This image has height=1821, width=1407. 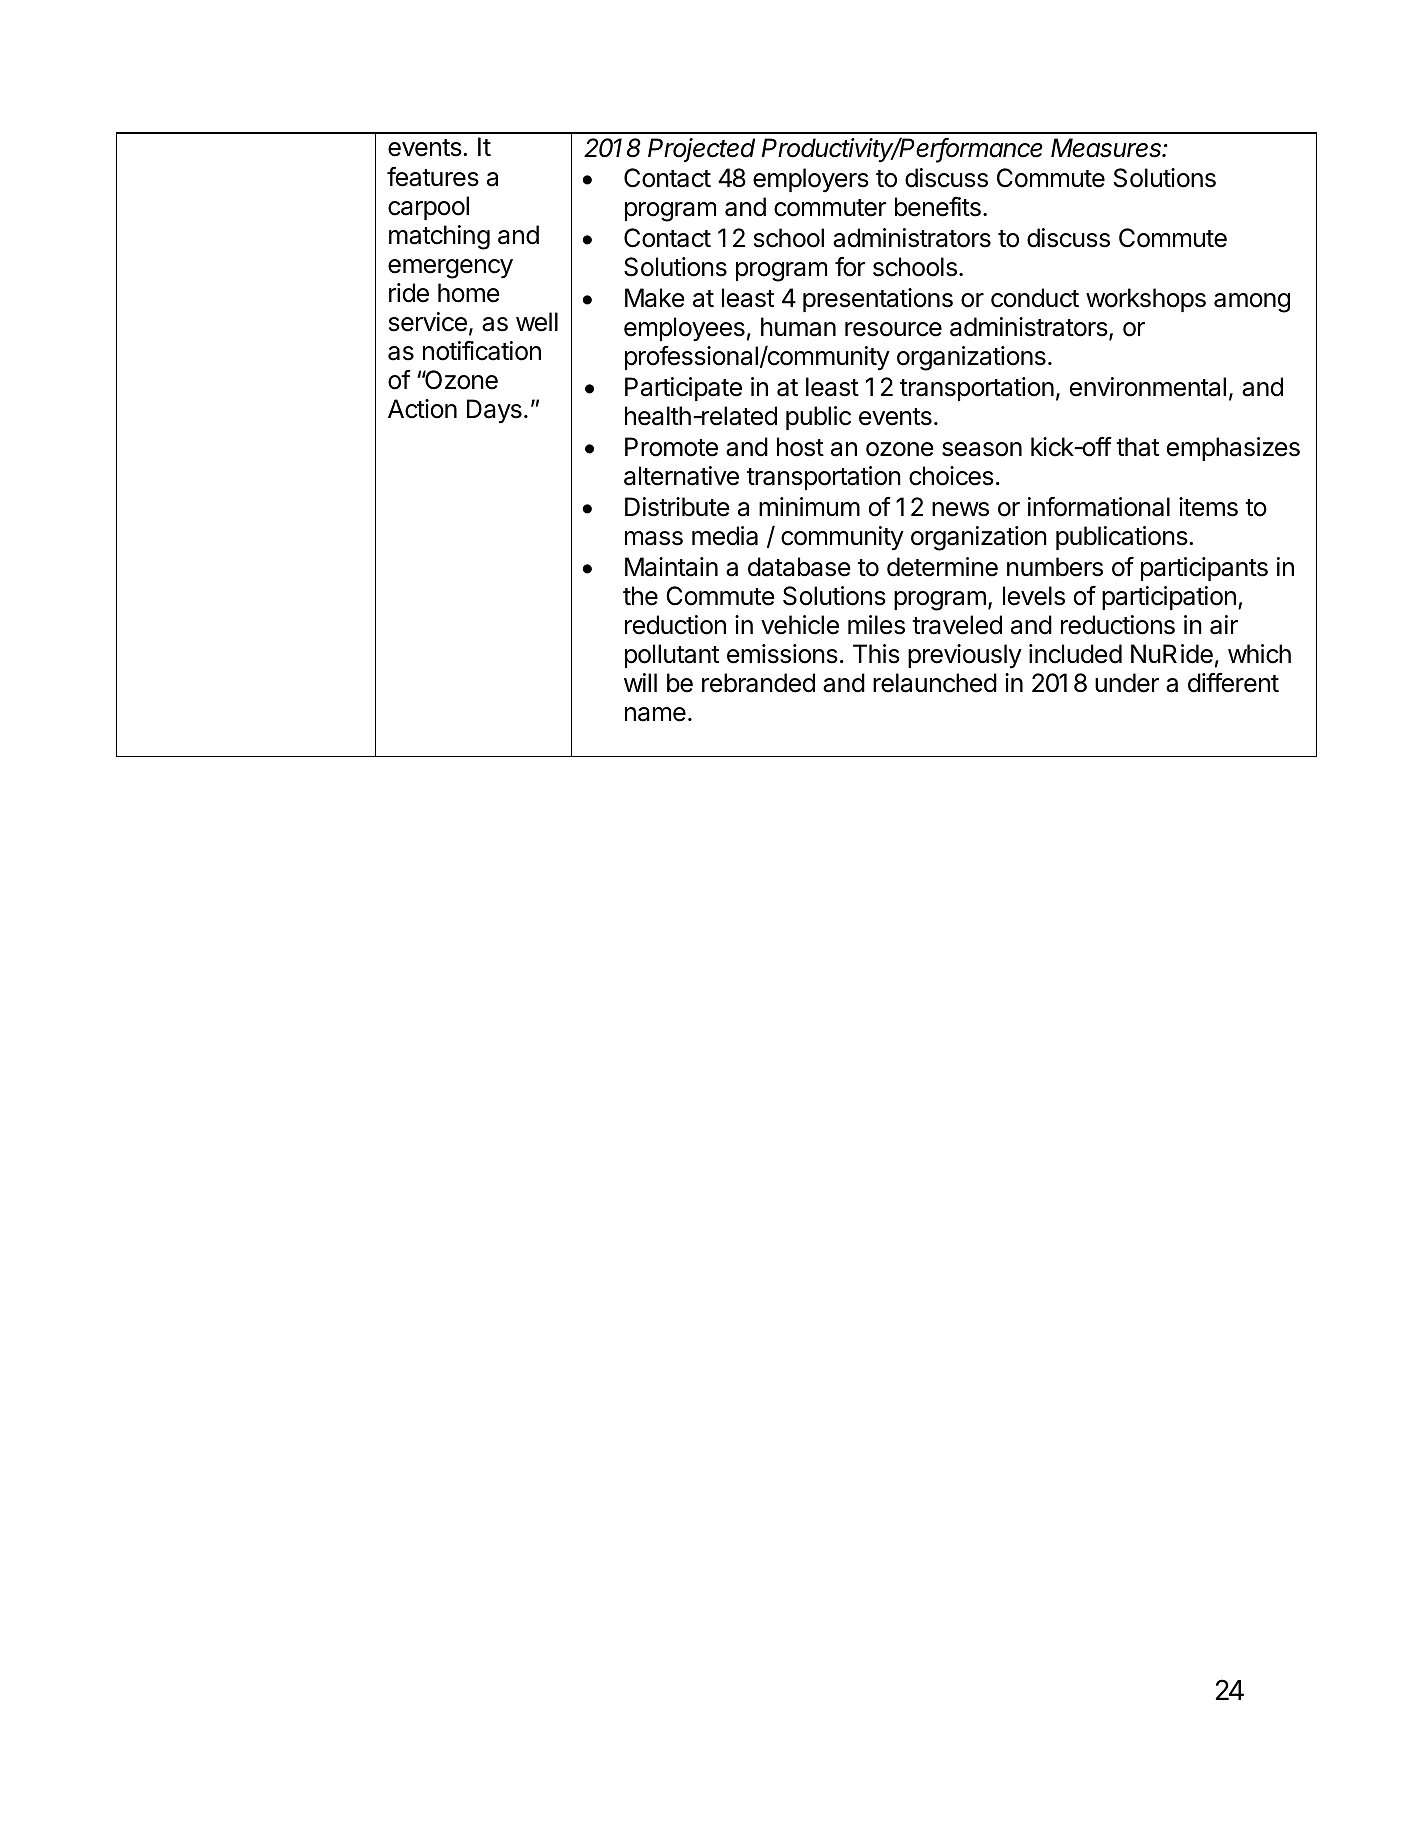 What do you see at coordinates (811, 180) in the image?
I see `employers` at bounding box center [811, 180].
